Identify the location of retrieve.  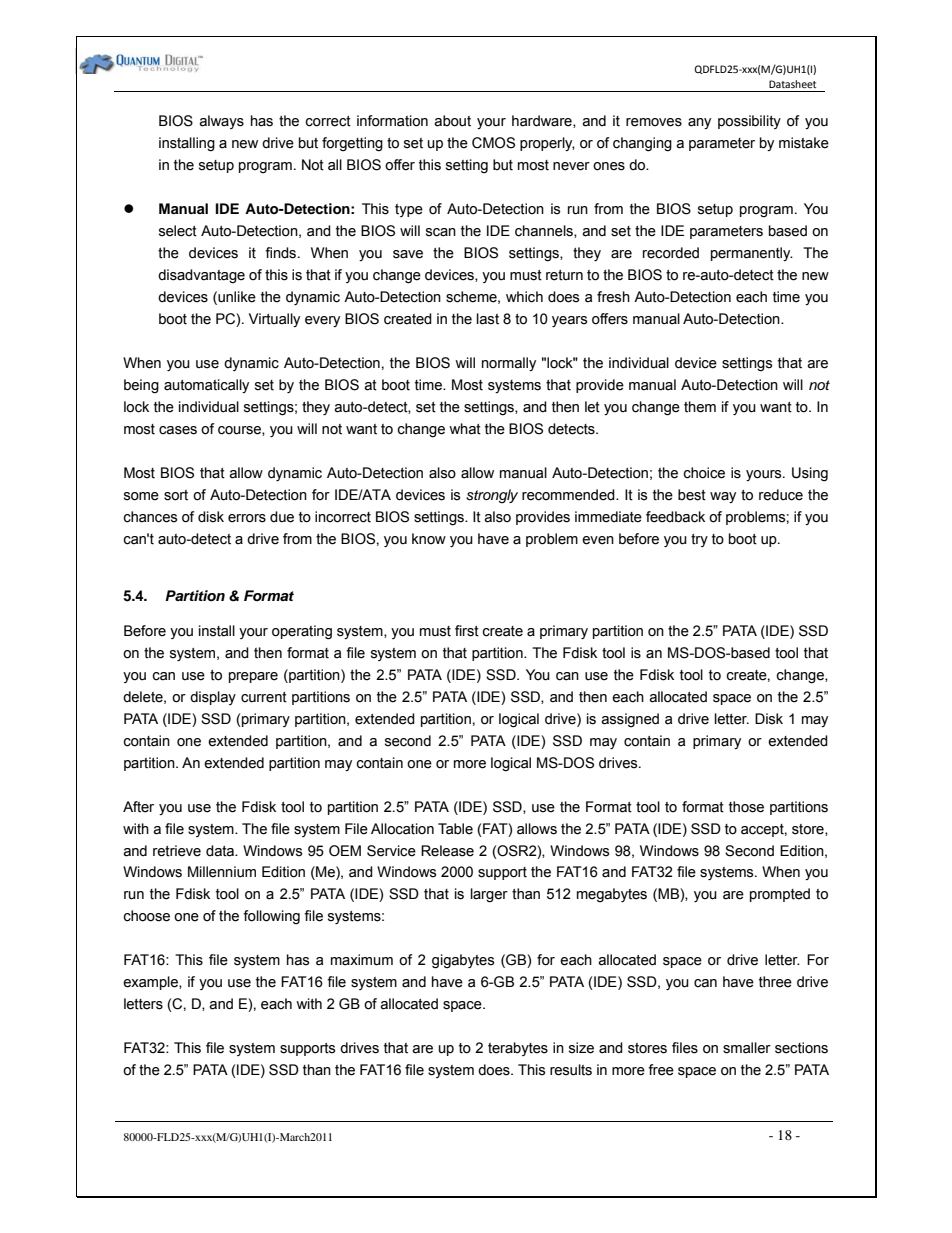
(177, 851).
